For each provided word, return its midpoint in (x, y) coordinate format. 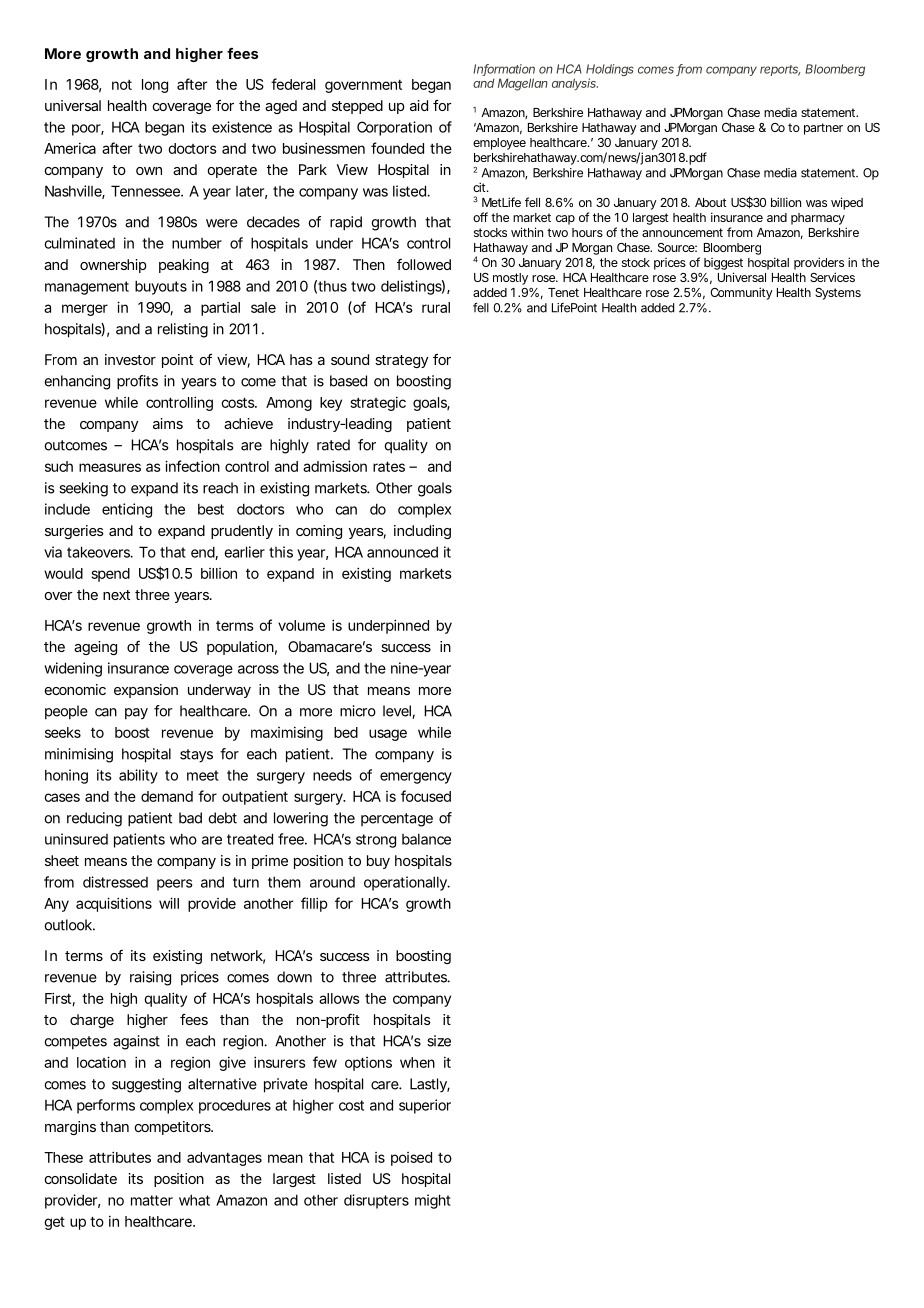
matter (152, 1200)
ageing (95, 648)
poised (411, 1159)
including (422, 532)
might (433, 1201)
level (398, 712)
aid (419, 105)
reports (780, 70)
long (155, 86)
